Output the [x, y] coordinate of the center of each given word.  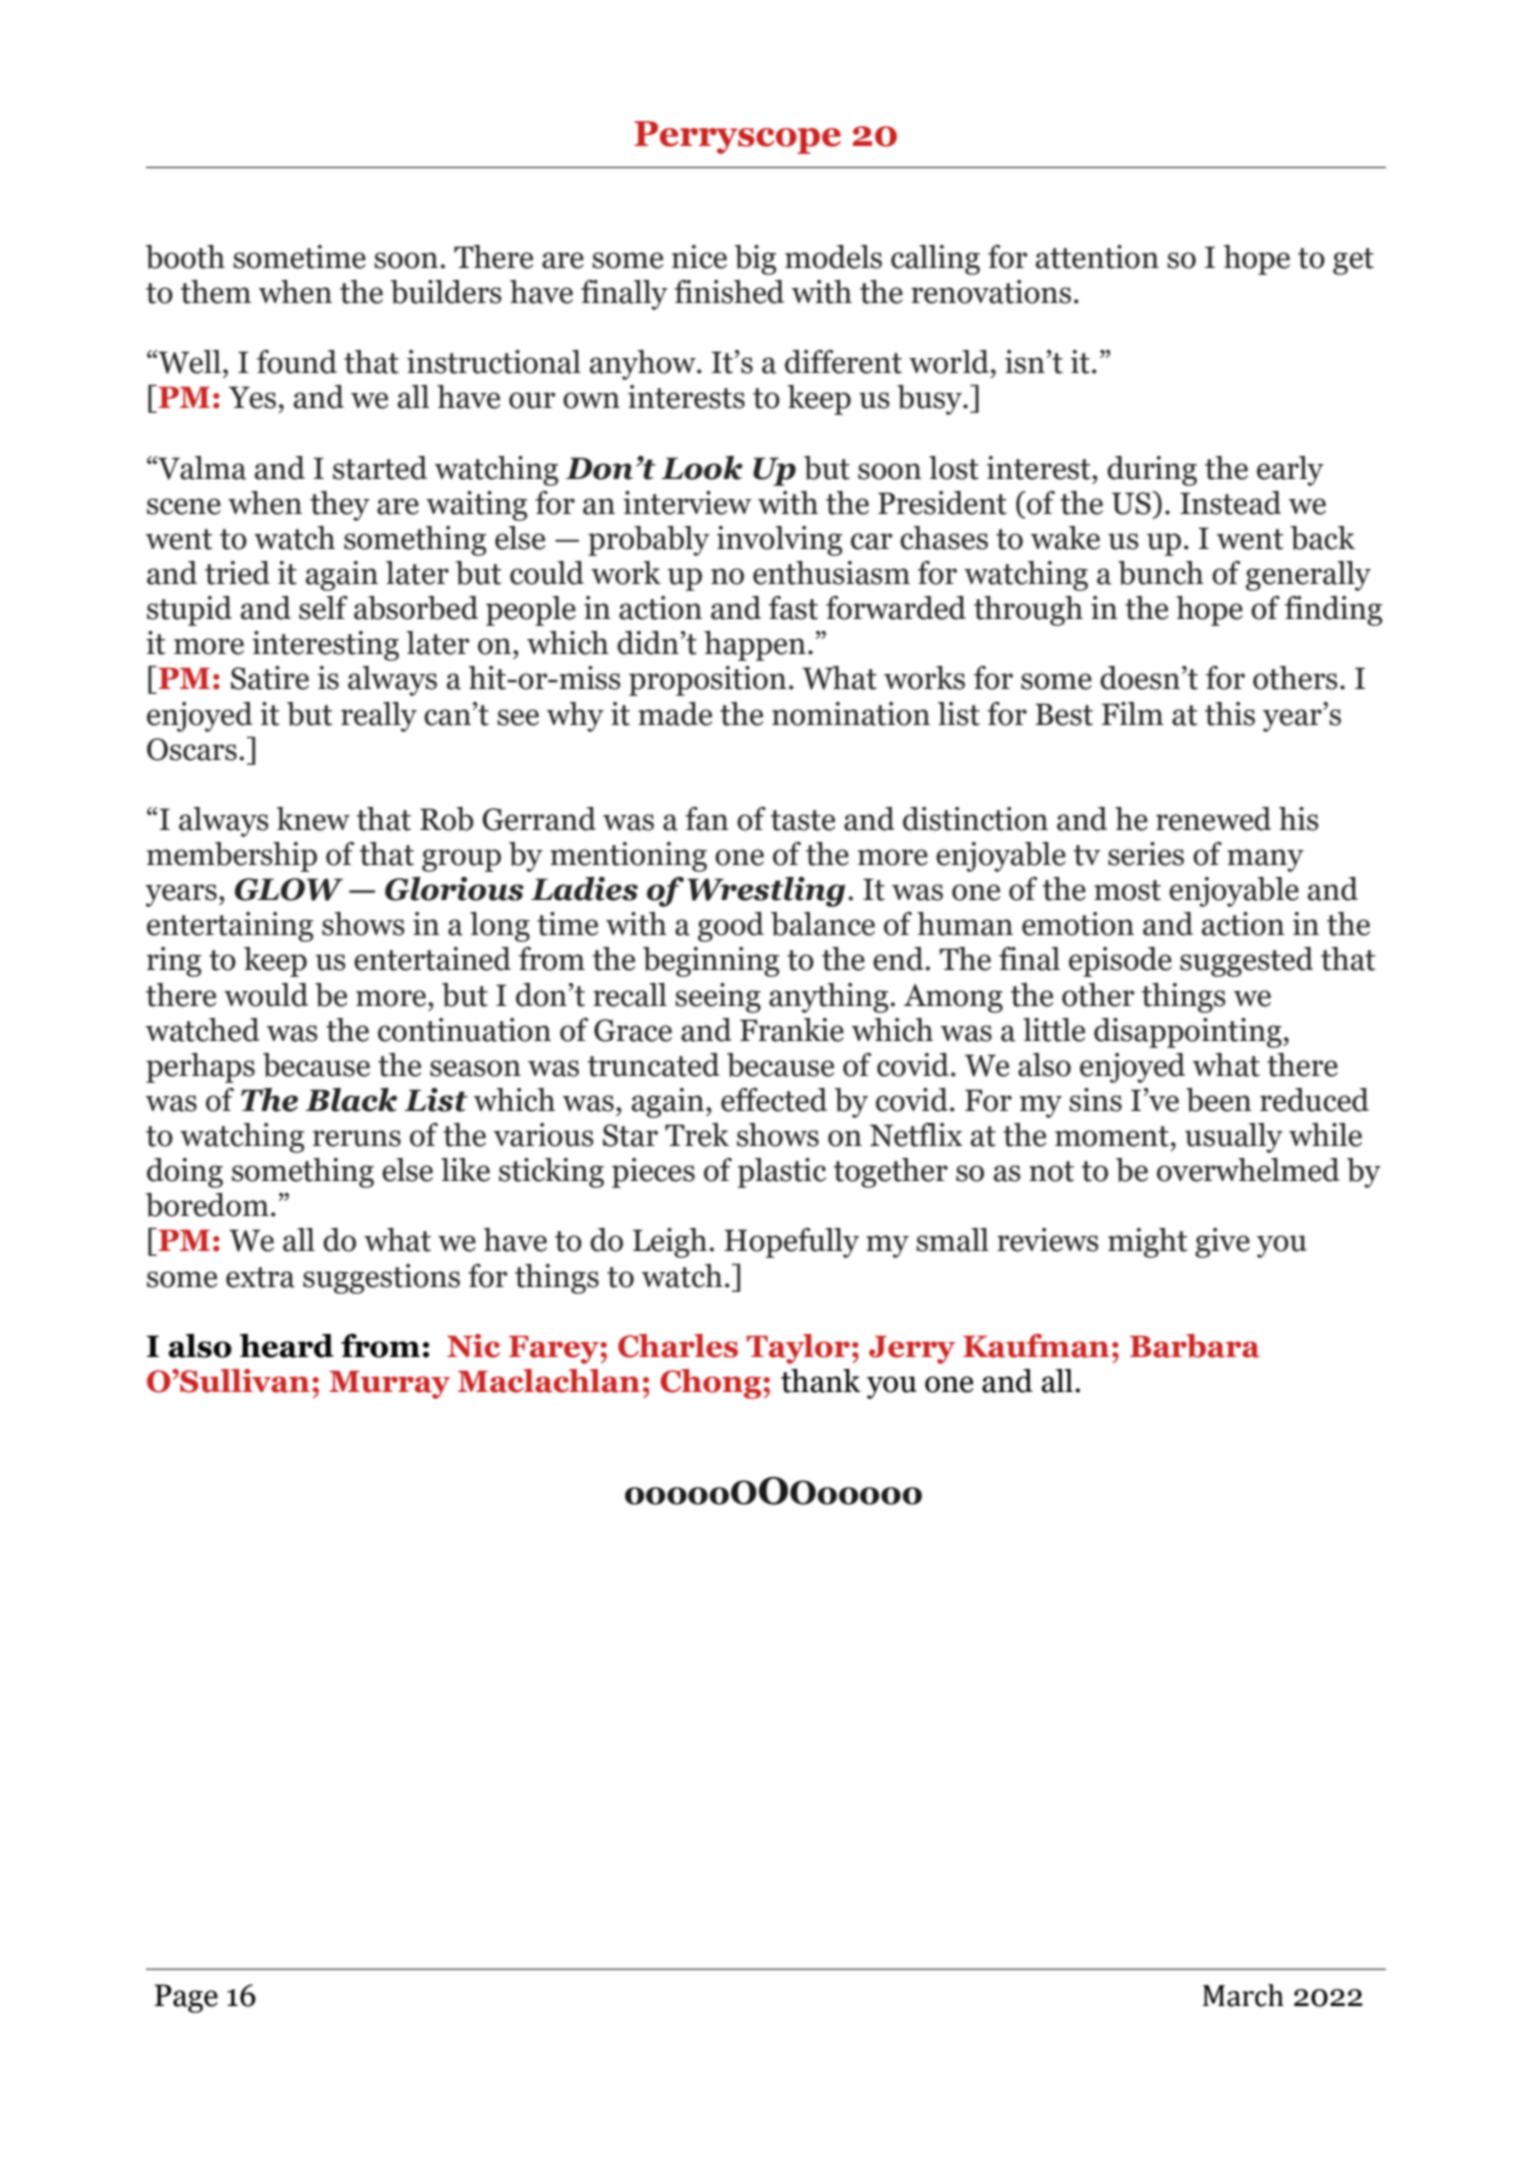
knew [313, 819]
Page [186, 1998]
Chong [712, 1384]
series [1146, 854]
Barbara [1195, 1346]
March [1243, 1995]
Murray [389, 1385]
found [297, 362]
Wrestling [766, 892]
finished [729, 292]
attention [1097, 257]
